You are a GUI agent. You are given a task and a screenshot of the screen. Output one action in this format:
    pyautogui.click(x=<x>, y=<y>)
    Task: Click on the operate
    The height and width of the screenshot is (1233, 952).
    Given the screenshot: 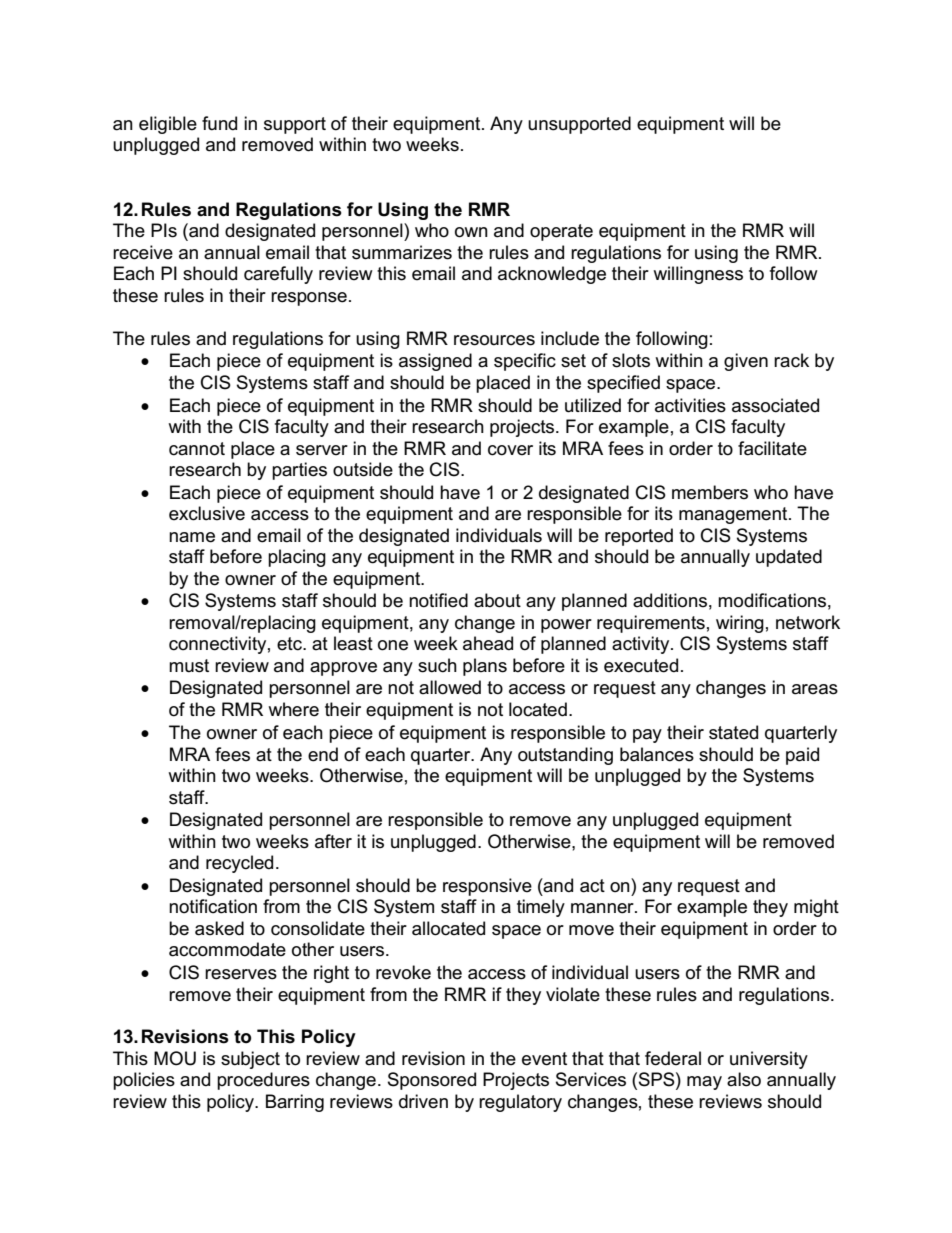 What is the action you would take?
    pyautogui.click(x=561, y=232)
